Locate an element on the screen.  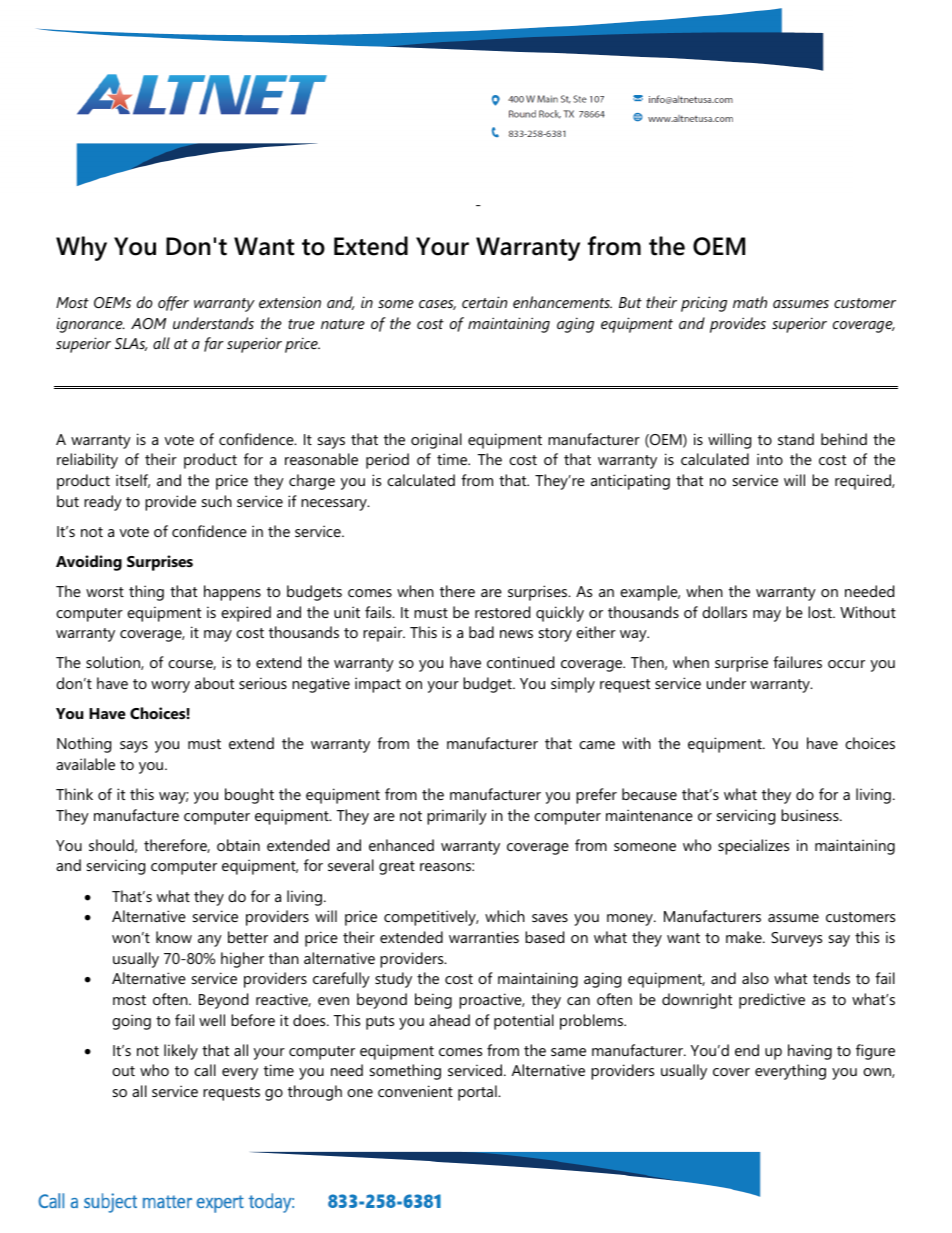
portal is located at coordinates (478, 1093).
